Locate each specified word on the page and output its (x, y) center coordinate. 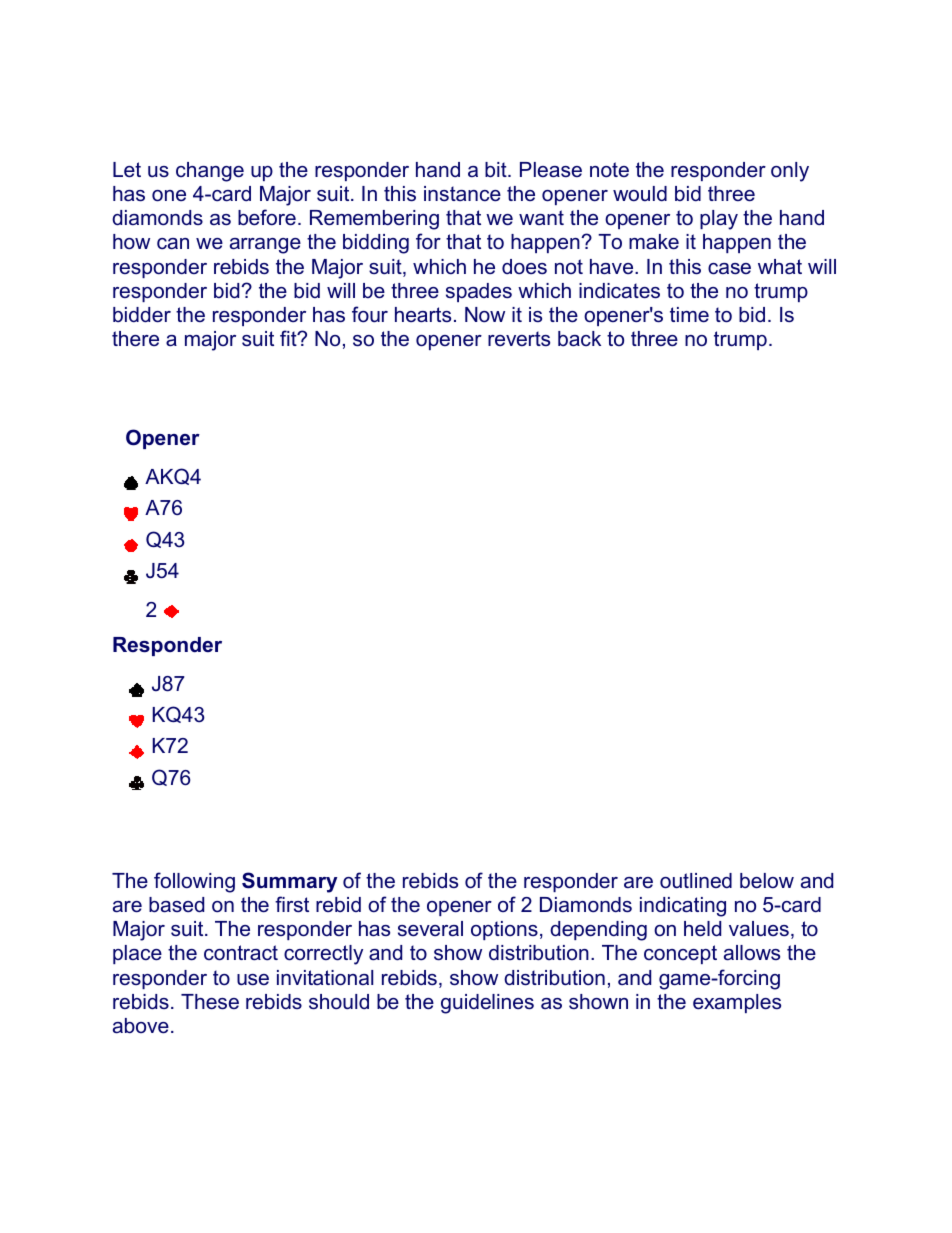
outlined (696, 881)
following (194, 882)
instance (462, 194)
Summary (289, 882)
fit (289, 338)
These (210, 1002)
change (210, 172)
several (430, 929)
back (579, 339)
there (135, 339)
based (176, 905)
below (767, 881)
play (719, 220)
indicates (619, 291)
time (689, 315)
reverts (519, 338)
